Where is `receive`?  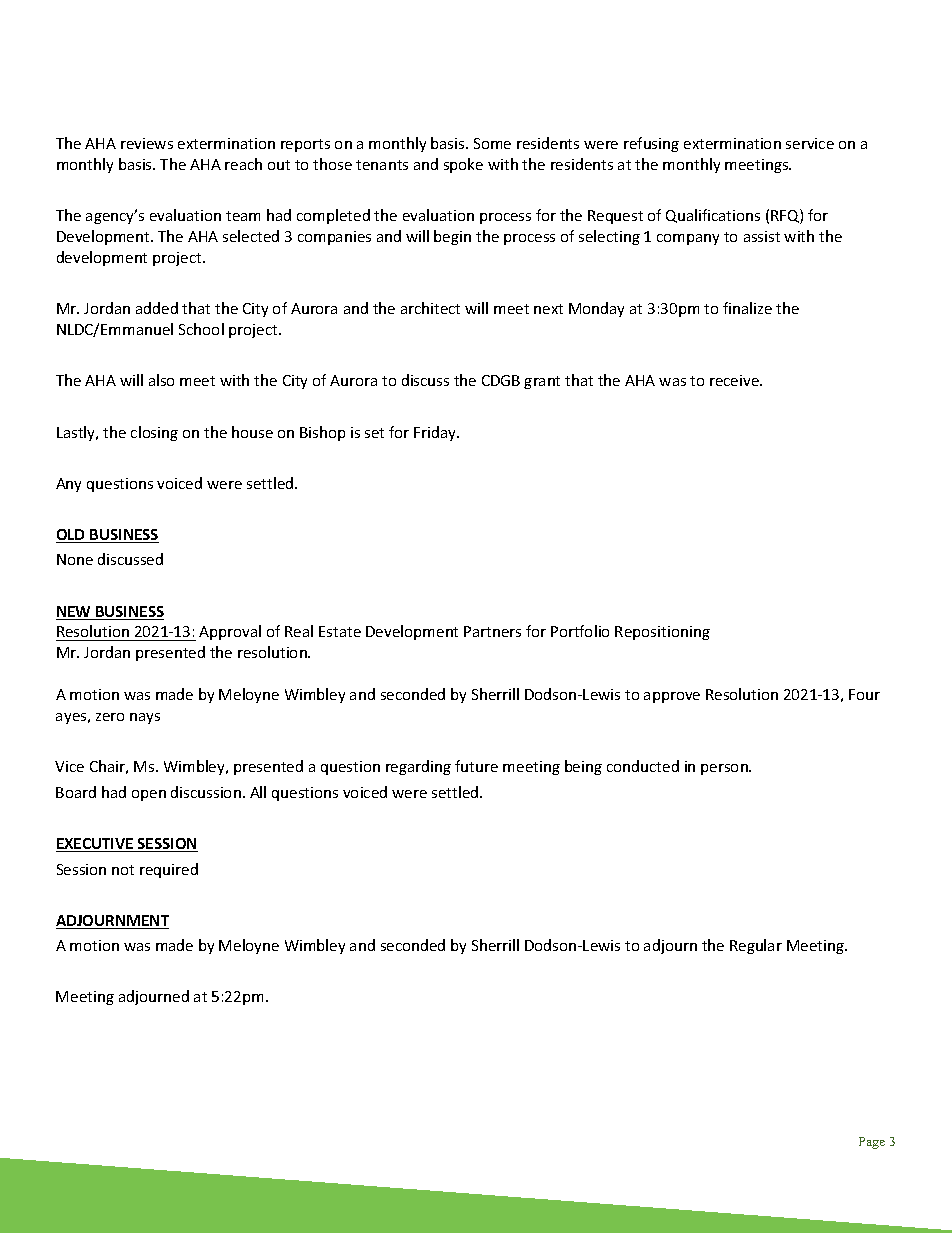
receive is located at coordinates (735, 380).
